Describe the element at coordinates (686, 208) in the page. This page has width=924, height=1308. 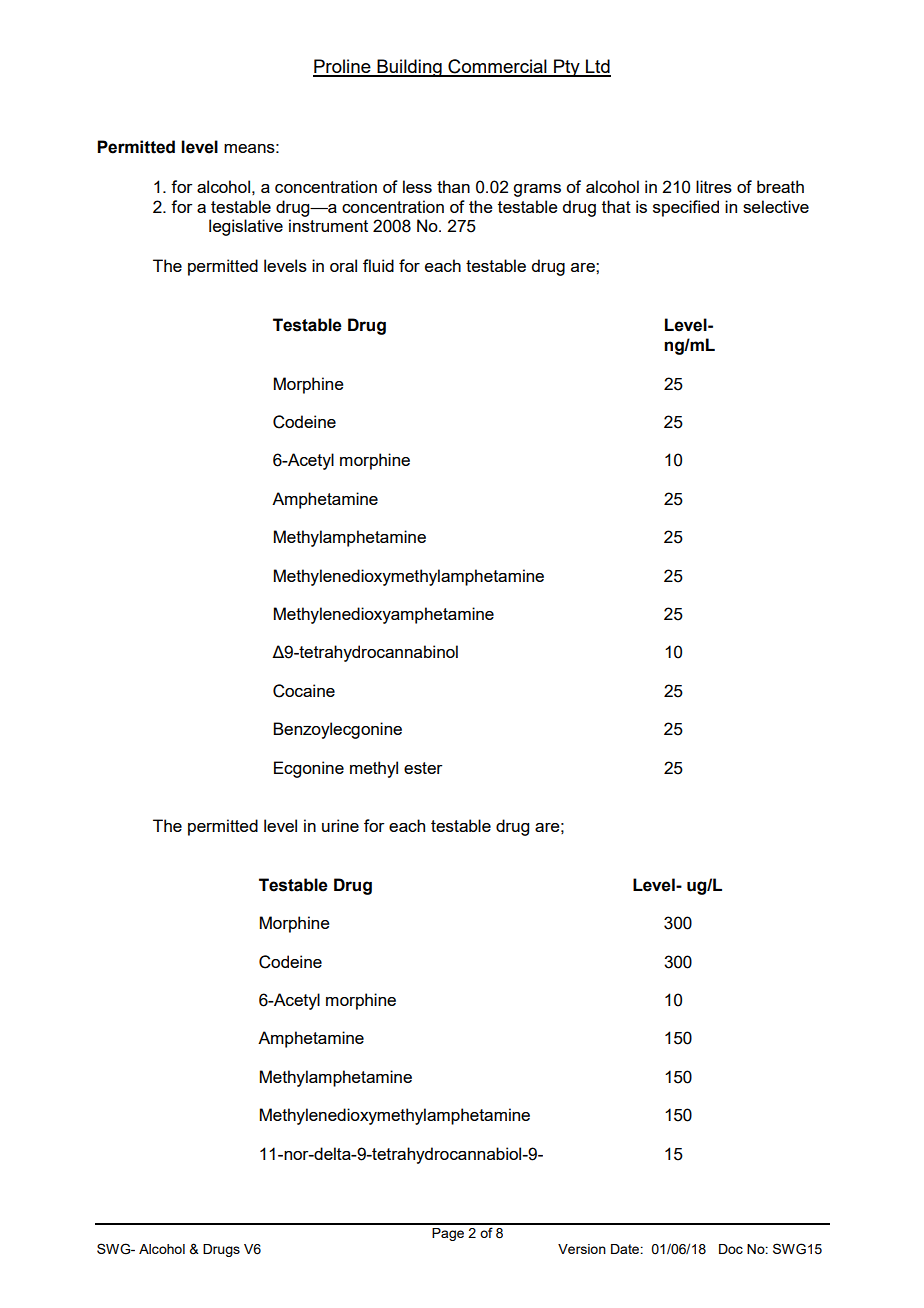
I see `specified` at that location.
